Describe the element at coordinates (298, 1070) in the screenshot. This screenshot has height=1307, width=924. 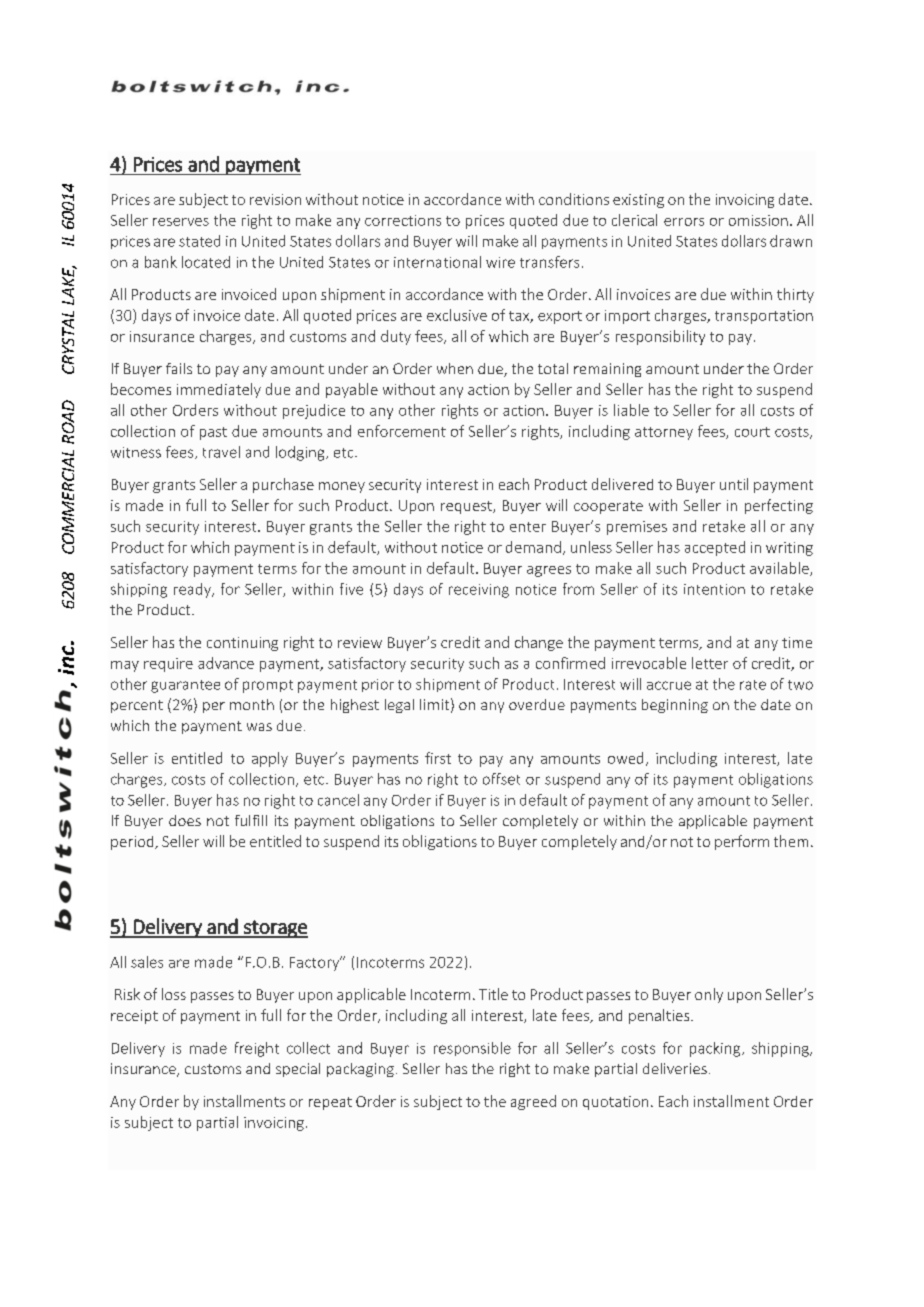
I see `special` at that location.
